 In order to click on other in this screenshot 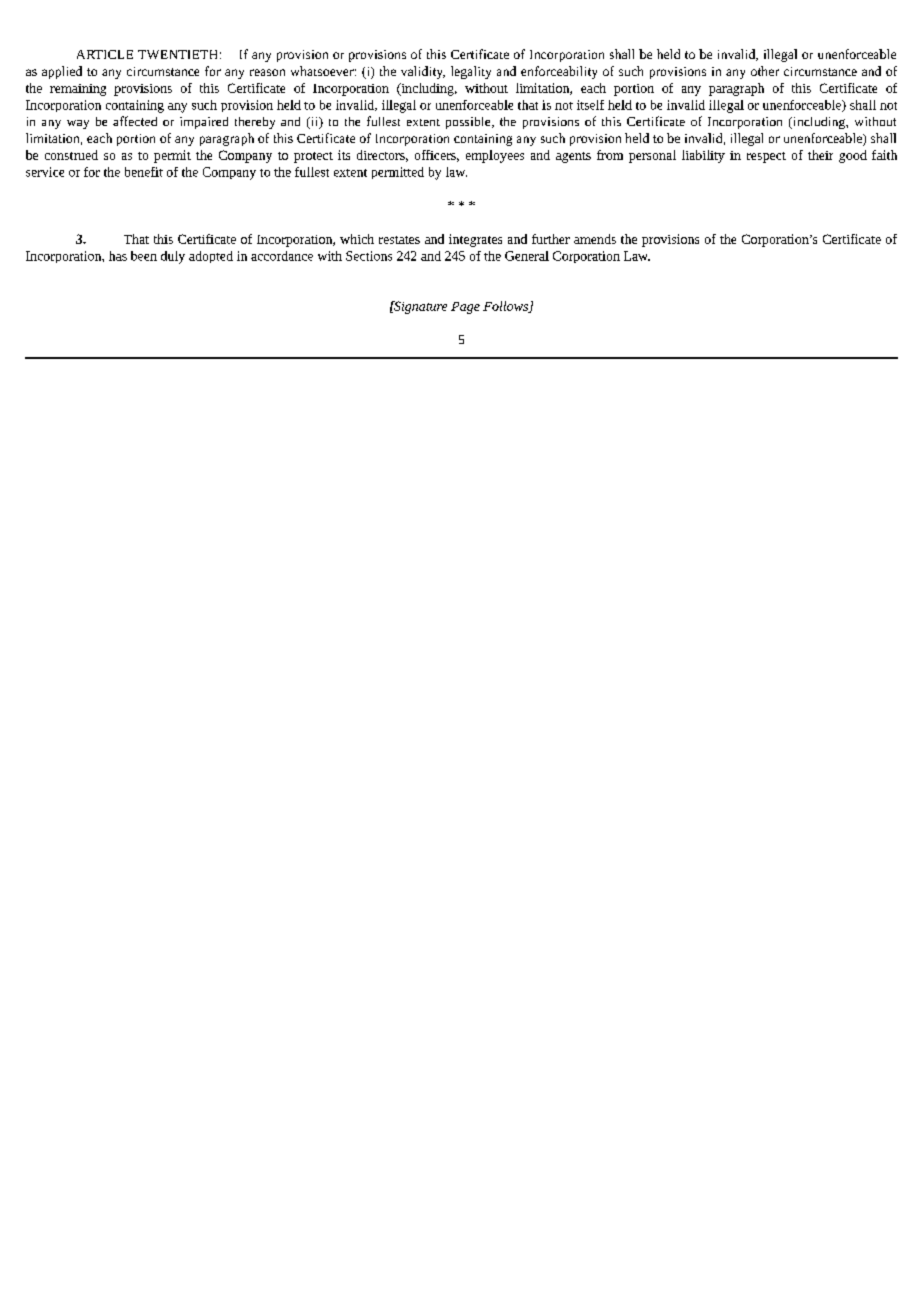, I will do `click(765, 71)`.
